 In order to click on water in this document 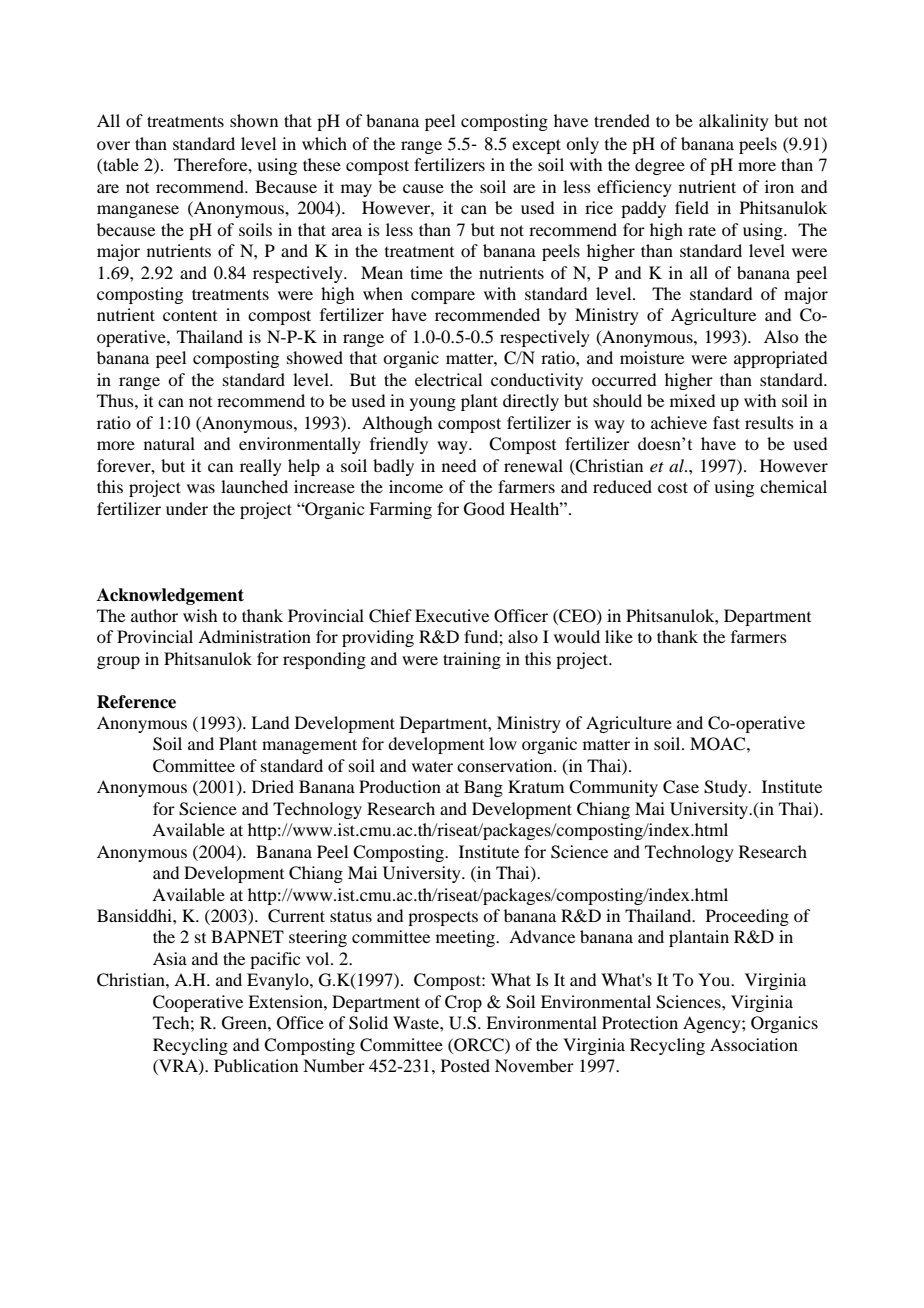, I will do `click(432, 766)`.
